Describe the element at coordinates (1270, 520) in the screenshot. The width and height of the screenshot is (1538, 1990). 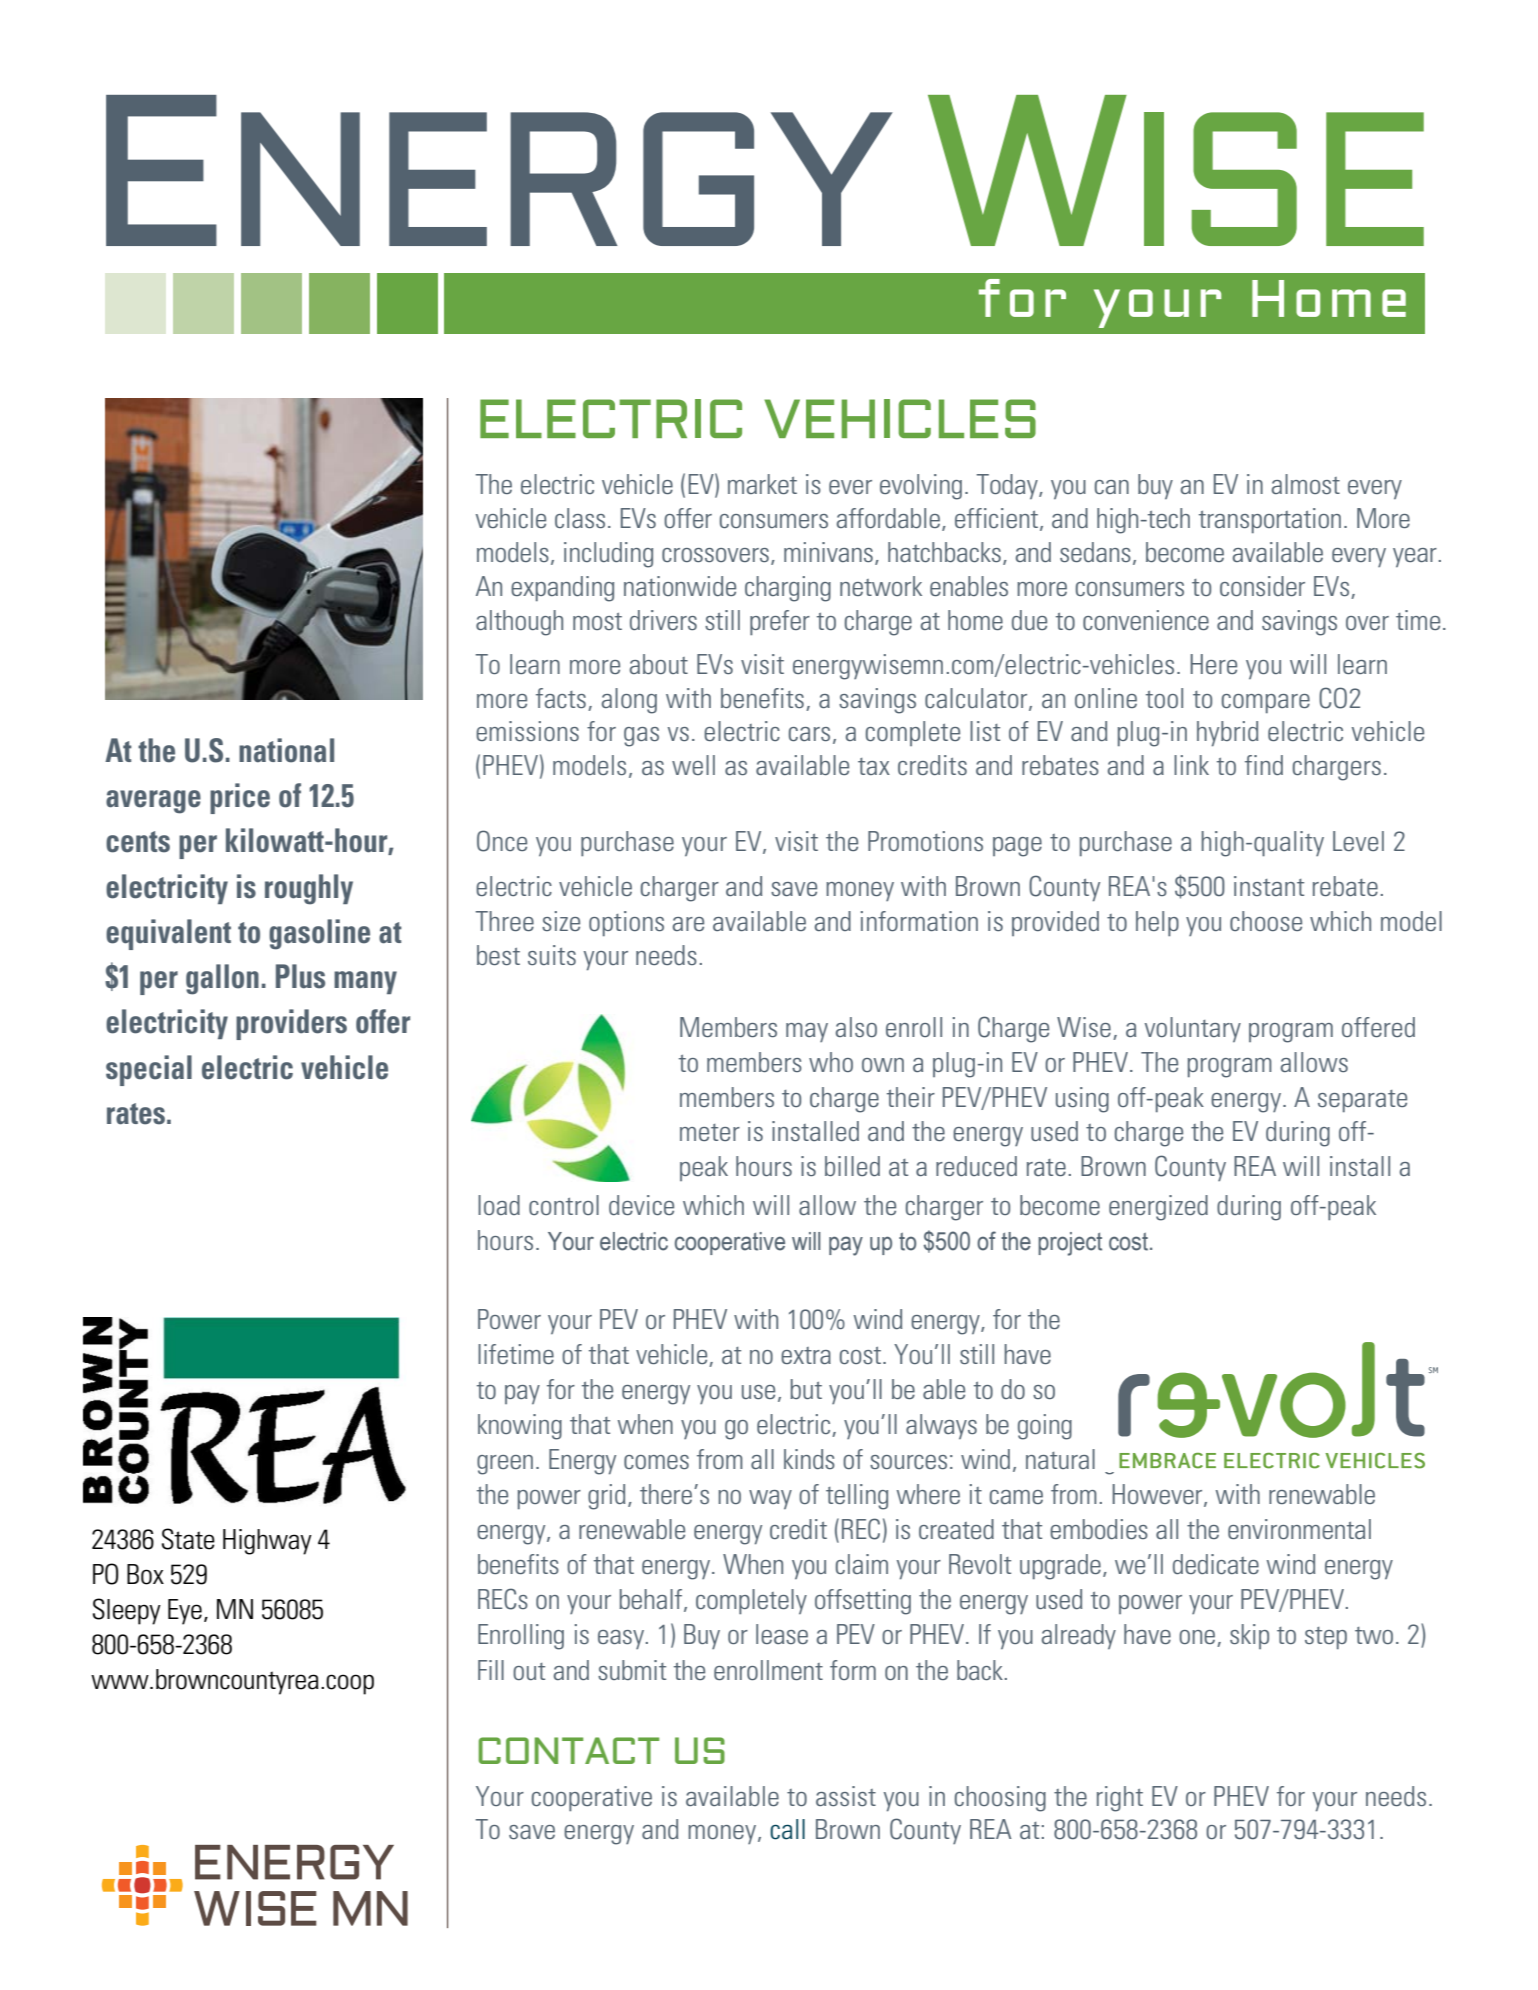
I see `transportation` at that location.
